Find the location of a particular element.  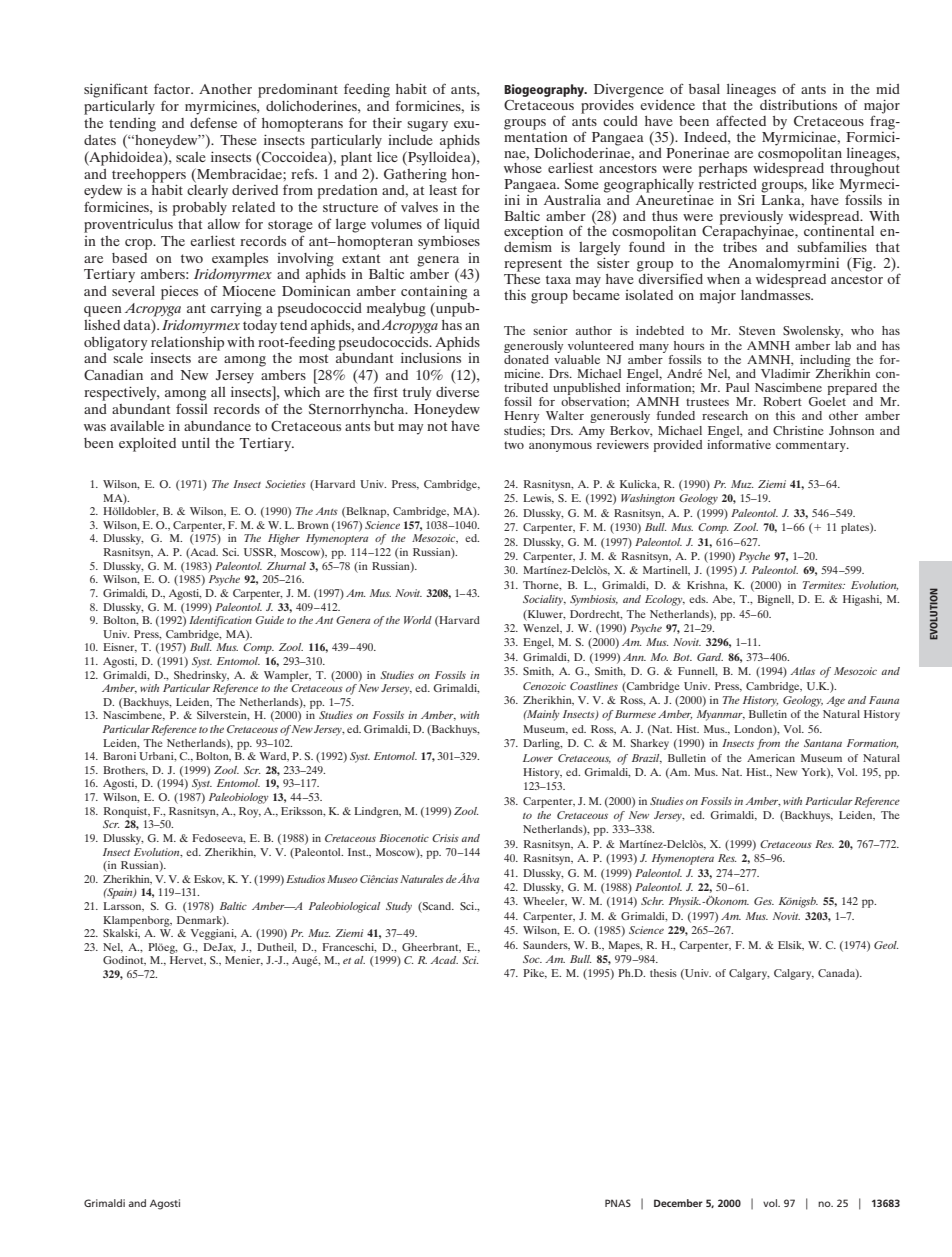

Vladimir is located at coordinates (785, 373).
